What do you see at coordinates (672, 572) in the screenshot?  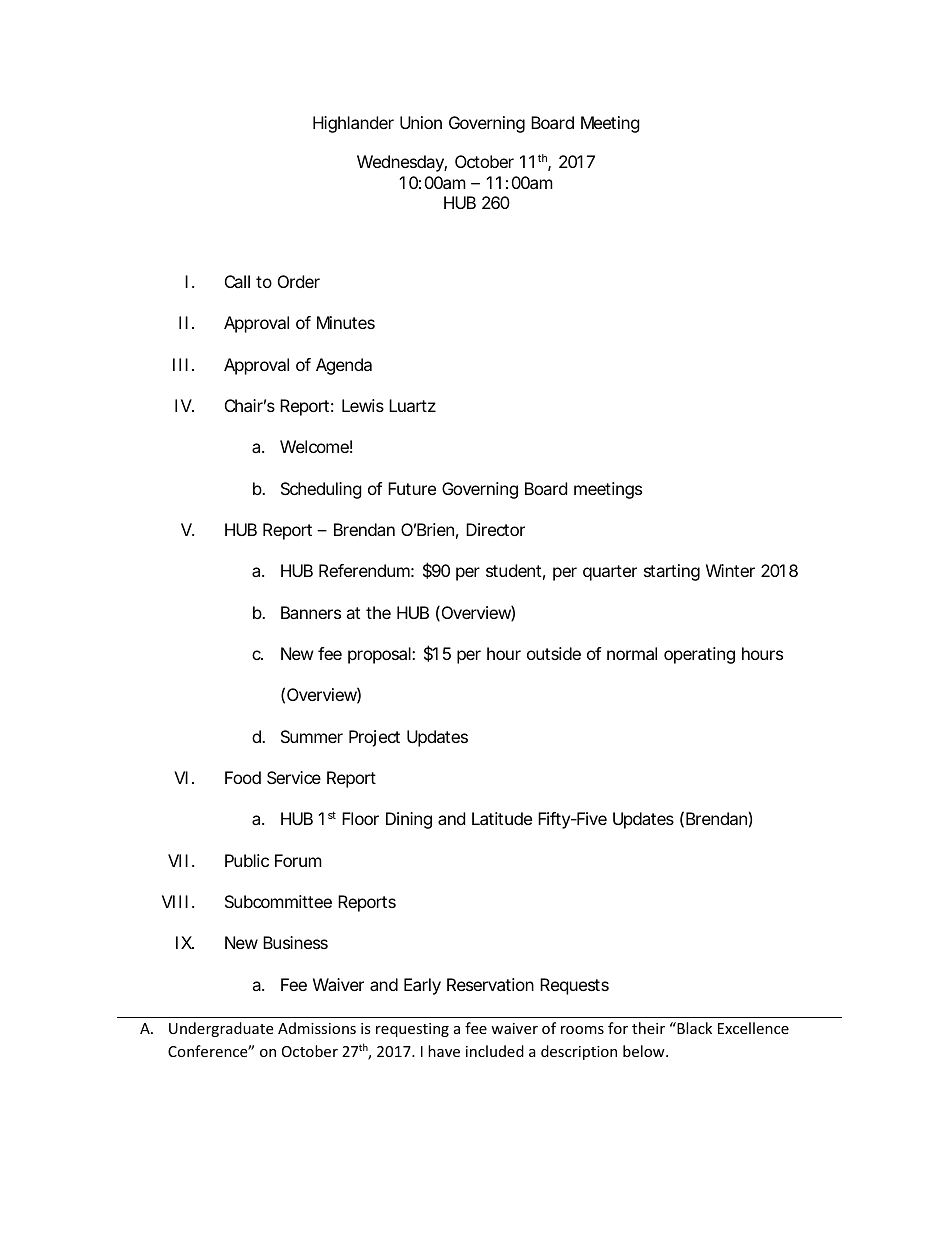 I see `starting` at bounding box center [672, 572].
